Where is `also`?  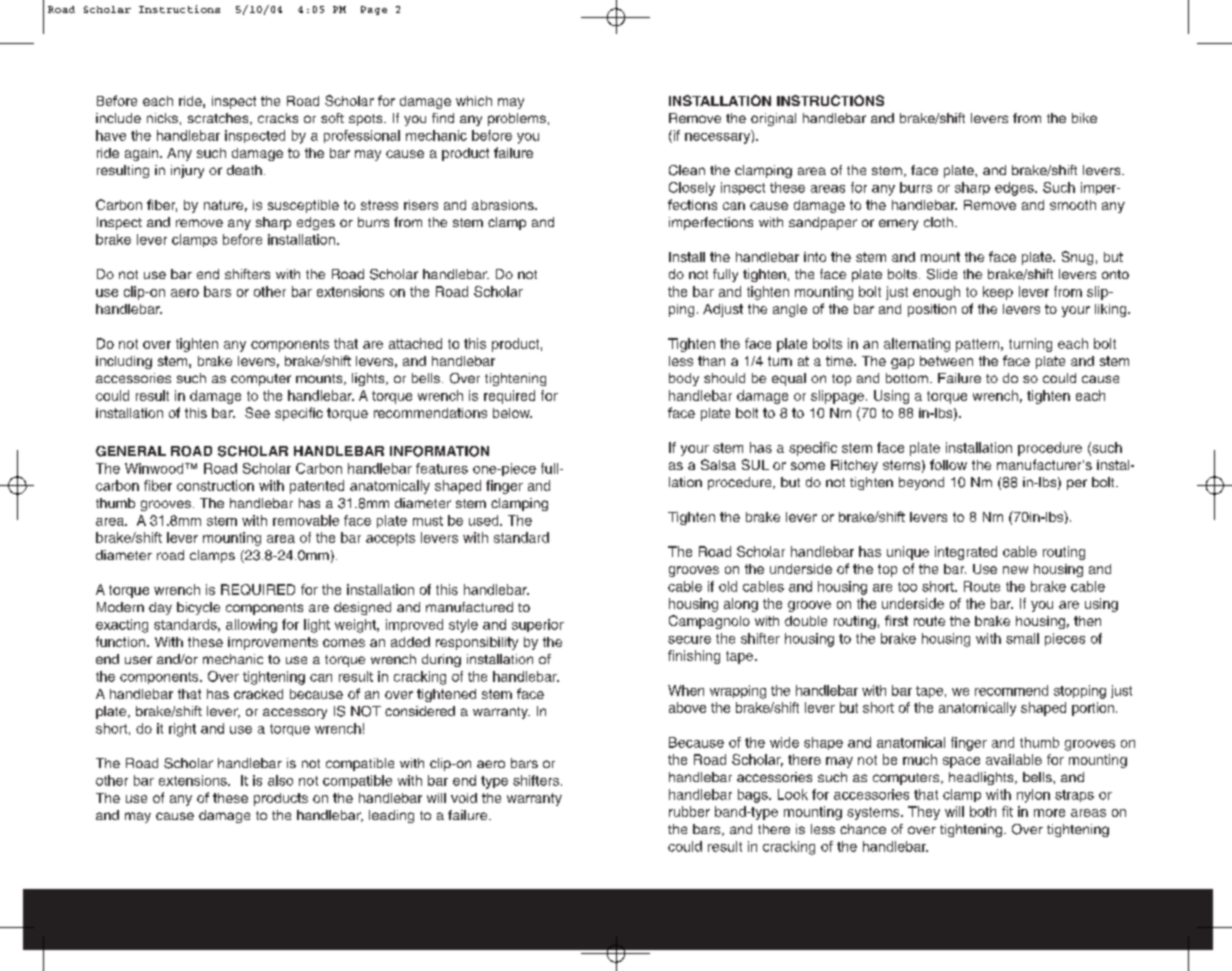
also is located at coordinates (280, 780).
